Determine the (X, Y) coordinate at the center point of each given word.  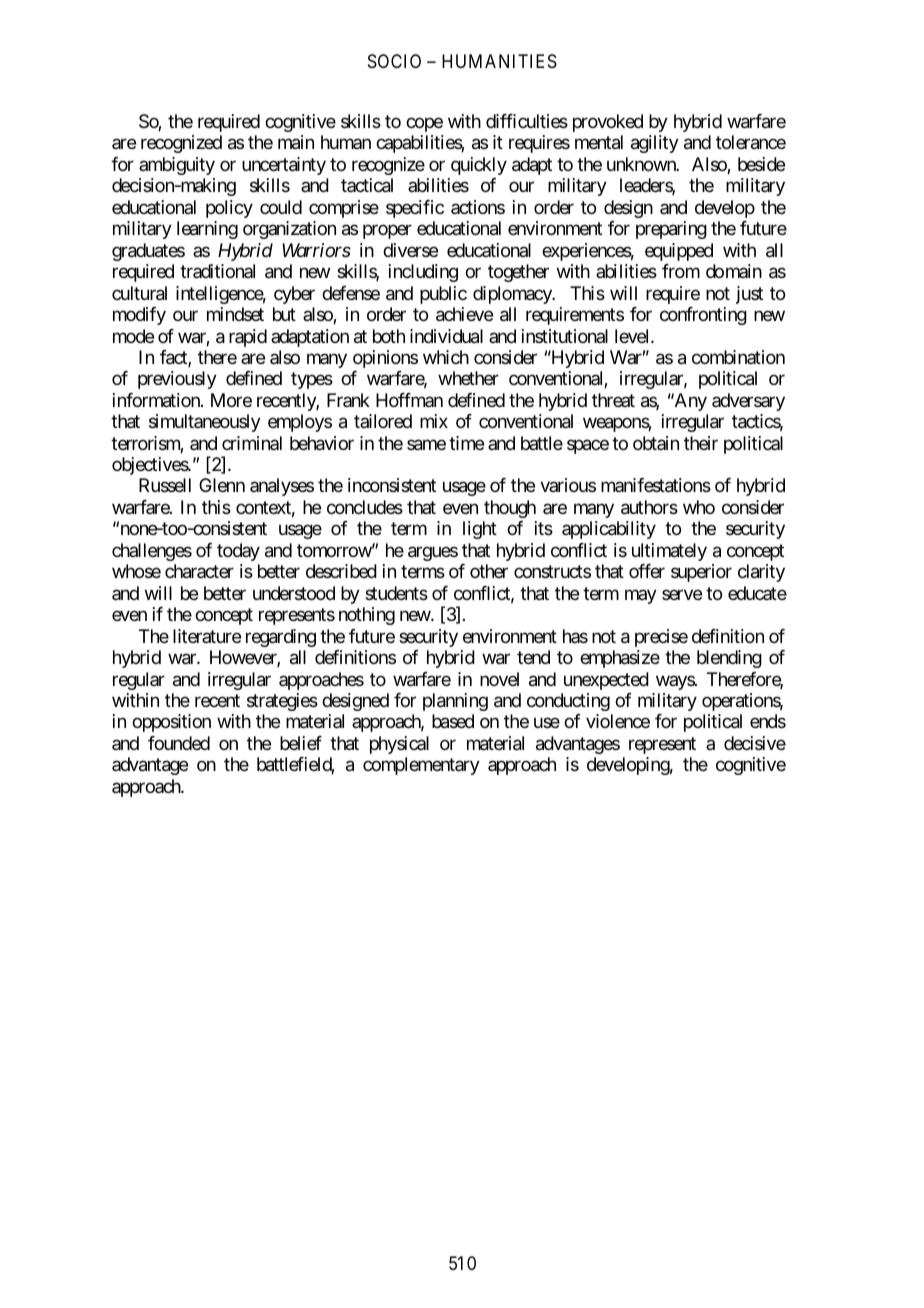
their (701, 443)
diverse (410, 250)
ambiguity (177, 166)
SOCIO (394, 61)
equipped (679, 252)
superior (701, 573)
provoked (608, 123)
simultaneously (205, 423)
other (489, 571)
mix (434, 421)
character (199, 571)
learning (207, 230)
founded (179, 743)
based (453, 721)
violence (618, 721)
